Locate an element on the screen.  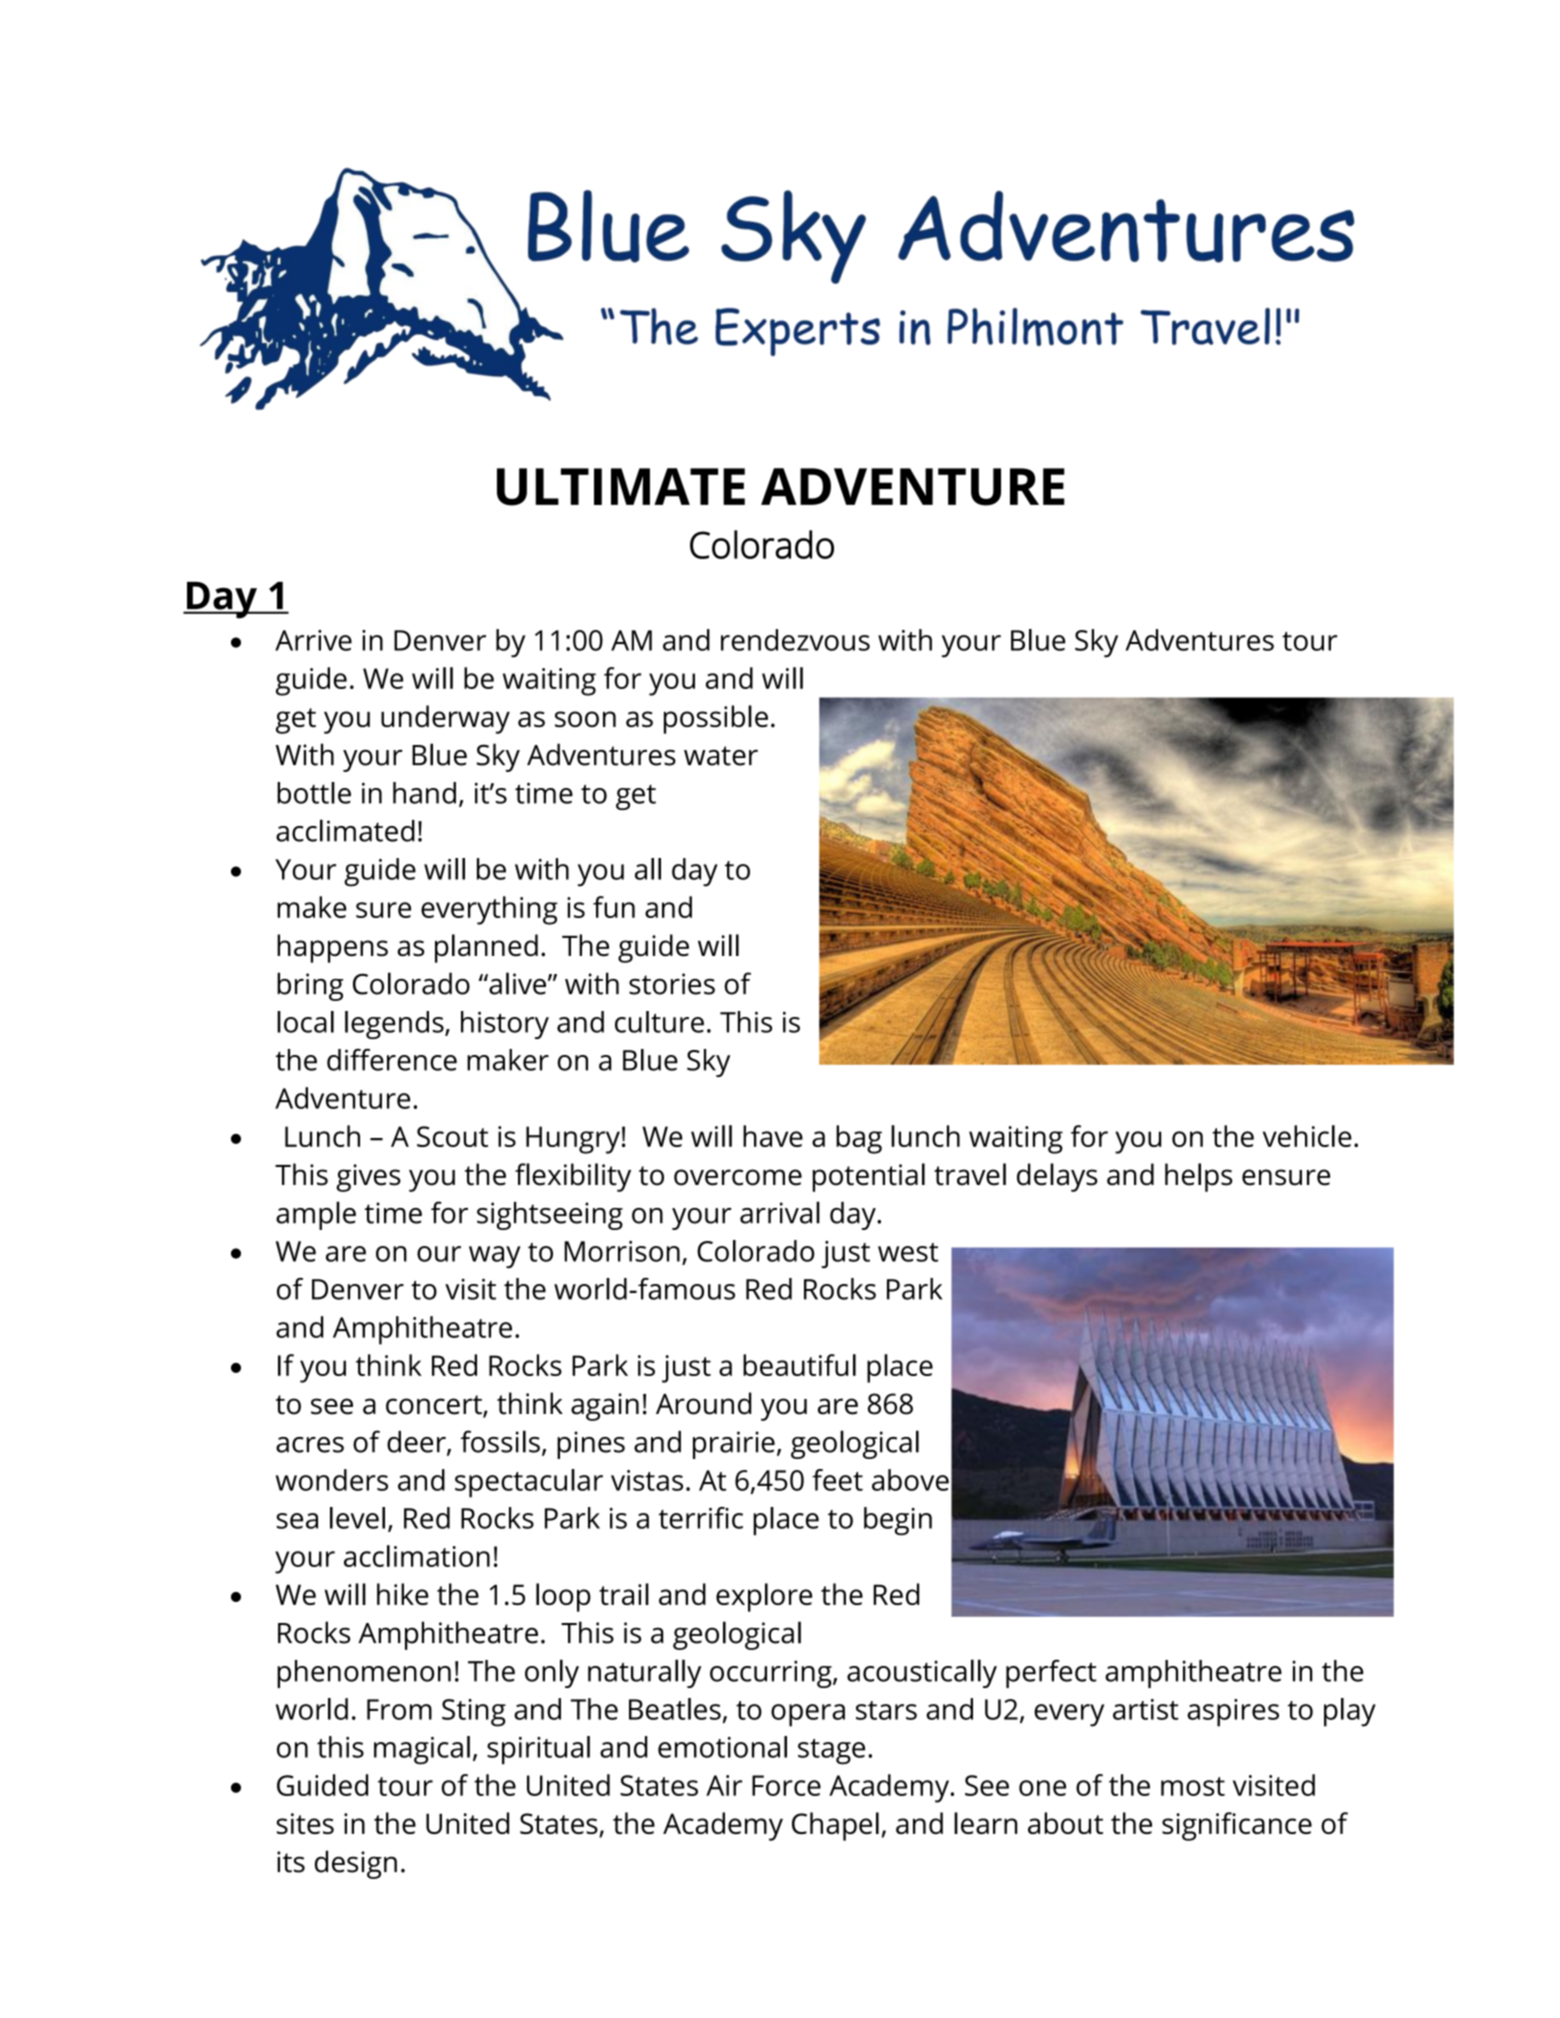
helps is located at coordinates (1198, 1177).
